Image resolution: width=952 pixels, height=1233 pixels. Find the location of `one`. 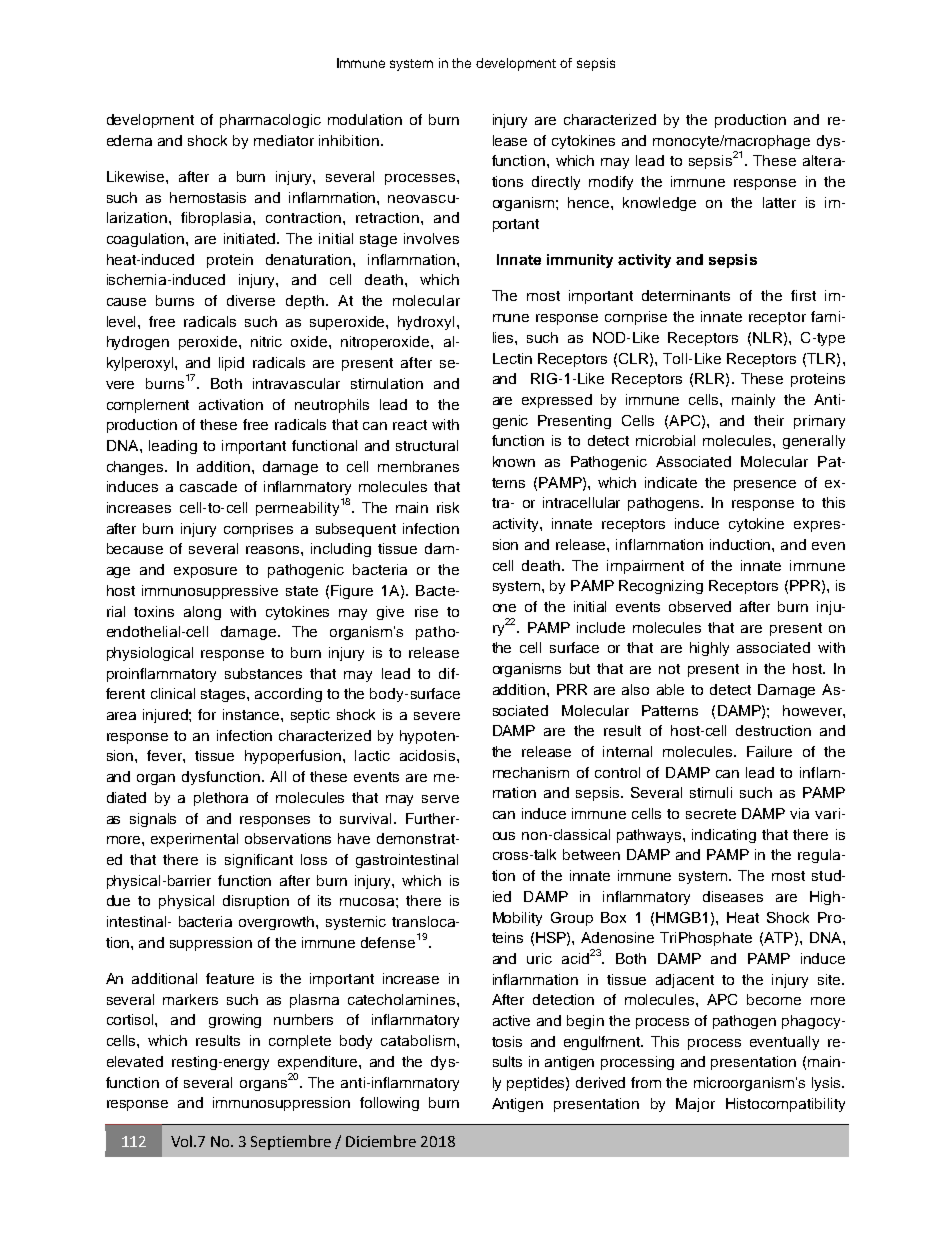

one is located at coordinates (504, 608).
